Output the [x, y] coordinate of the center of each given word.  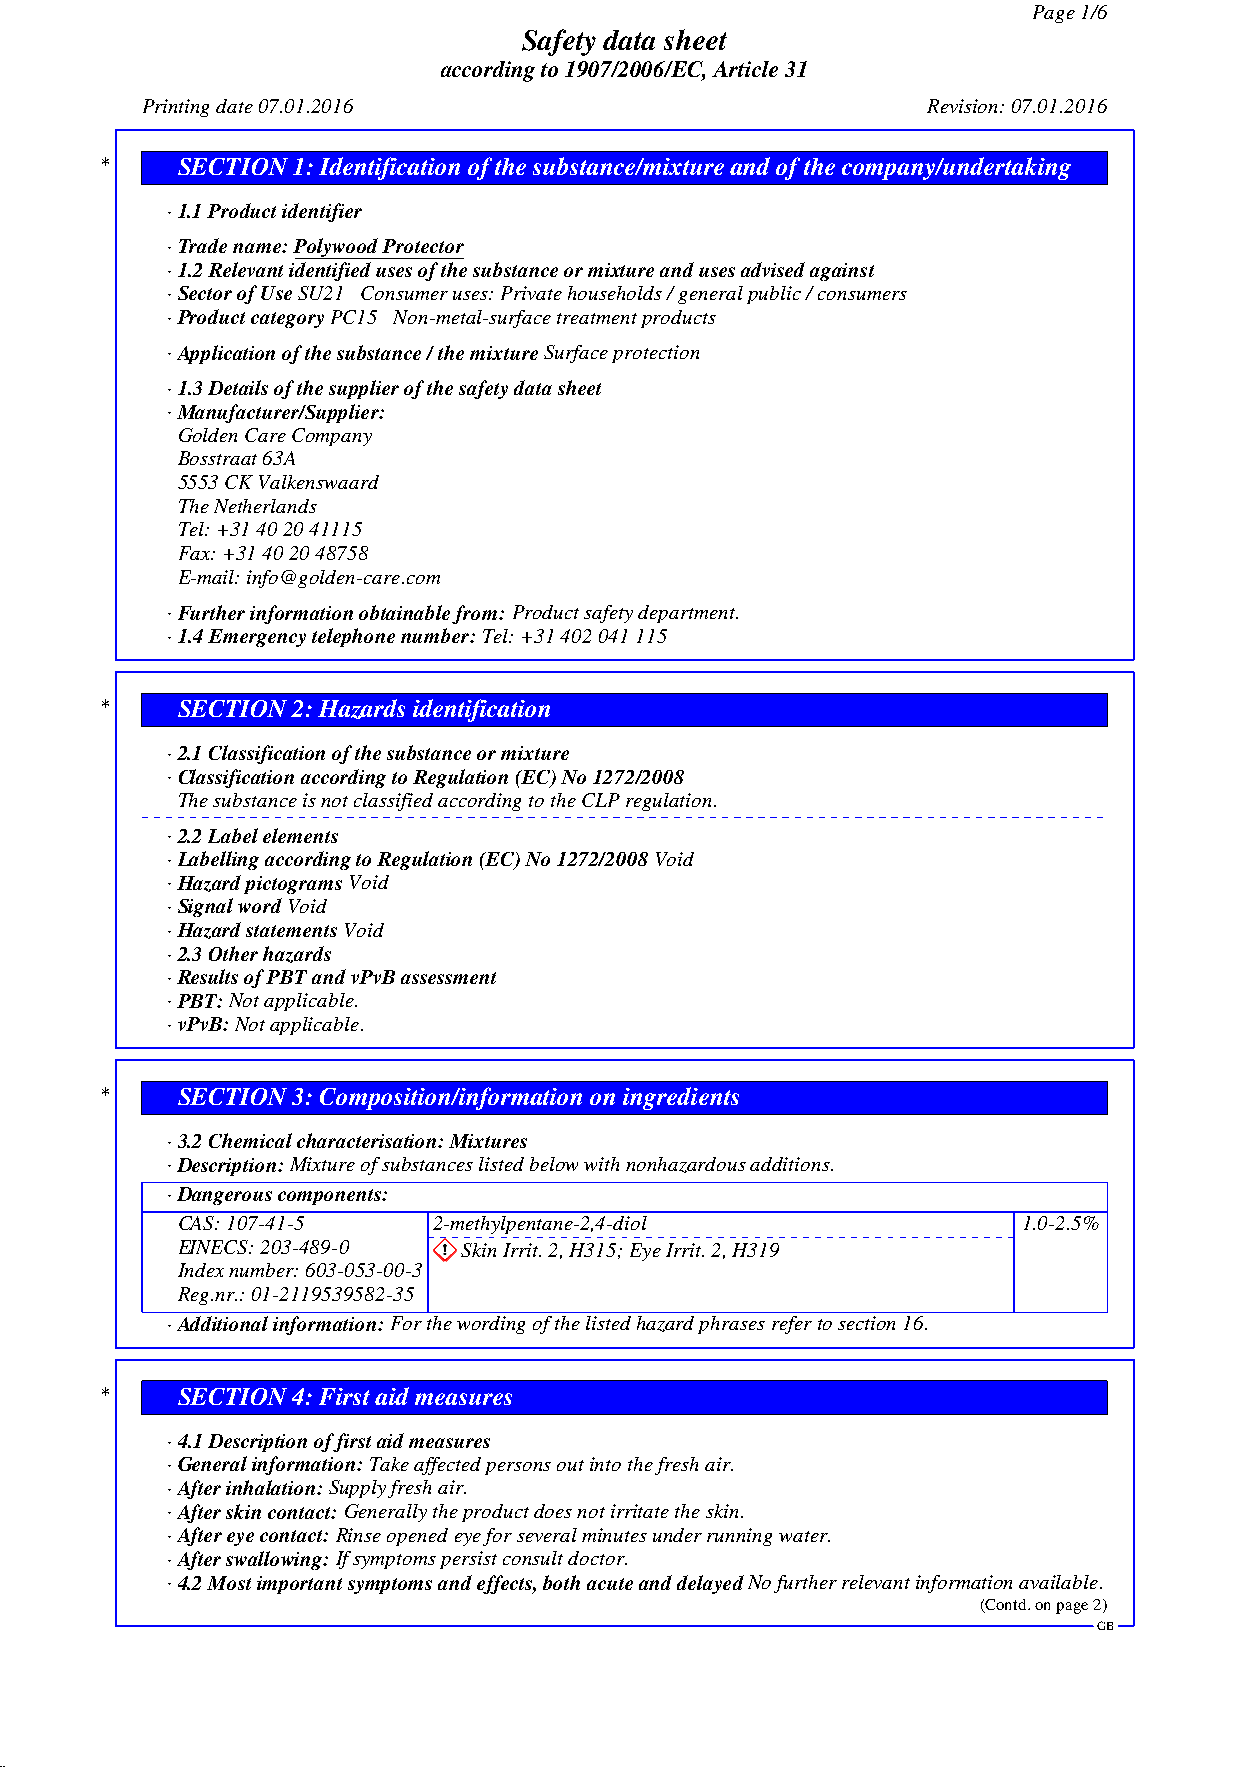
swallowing [275, 1560]
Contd [1007, 1604]
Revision [964, 106]
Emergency [257, 638]
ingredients [681, 1098]
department [687, 614]
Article [745, 69]
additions [791, 1164]
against [842, 272]
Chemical [250, 1140]
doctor [597, 1558]
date [234, 106]
